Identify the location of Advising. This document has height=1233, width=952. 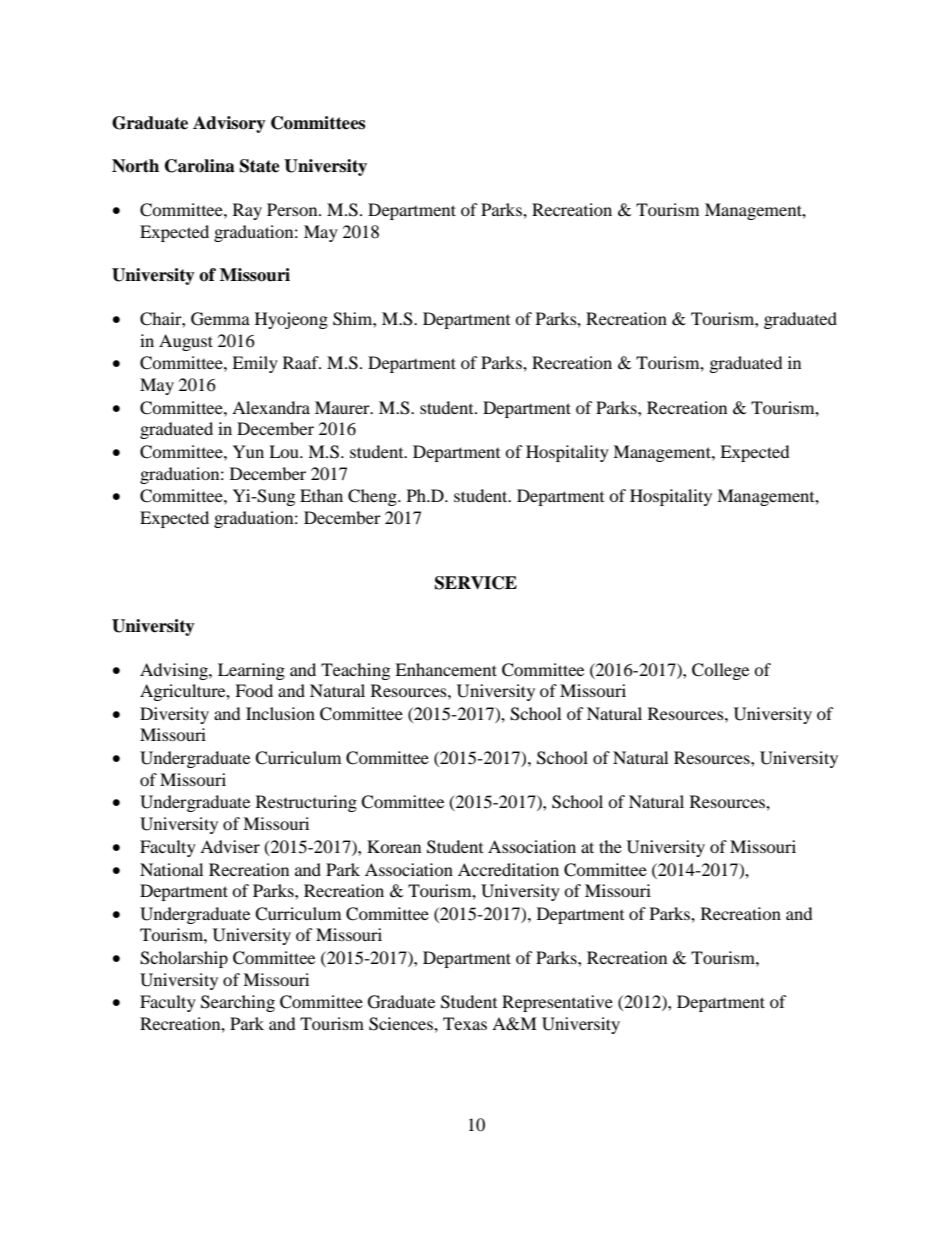
(175, 671).
